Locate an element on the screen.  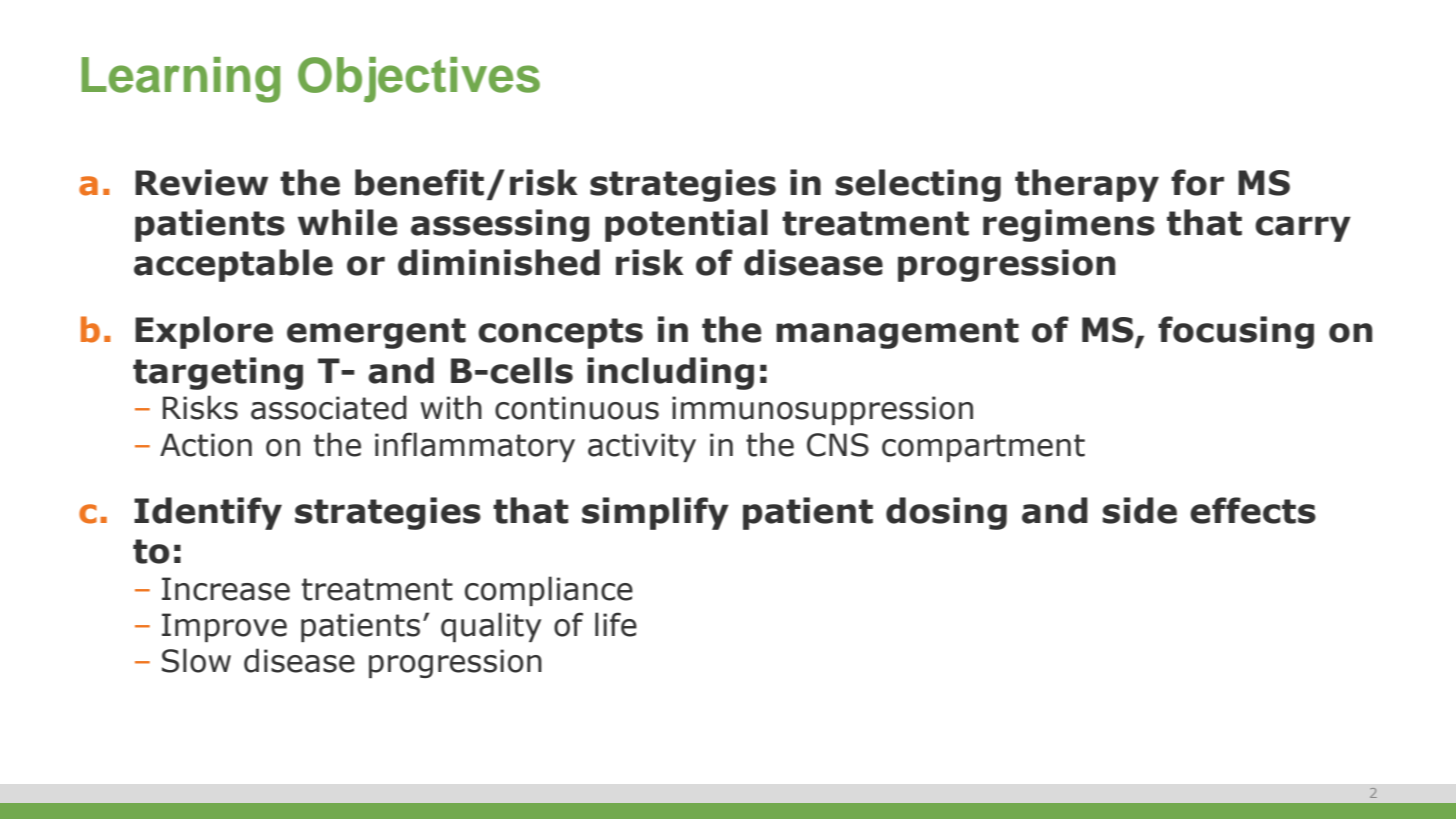
potential is located at coordinates (686, 225).
